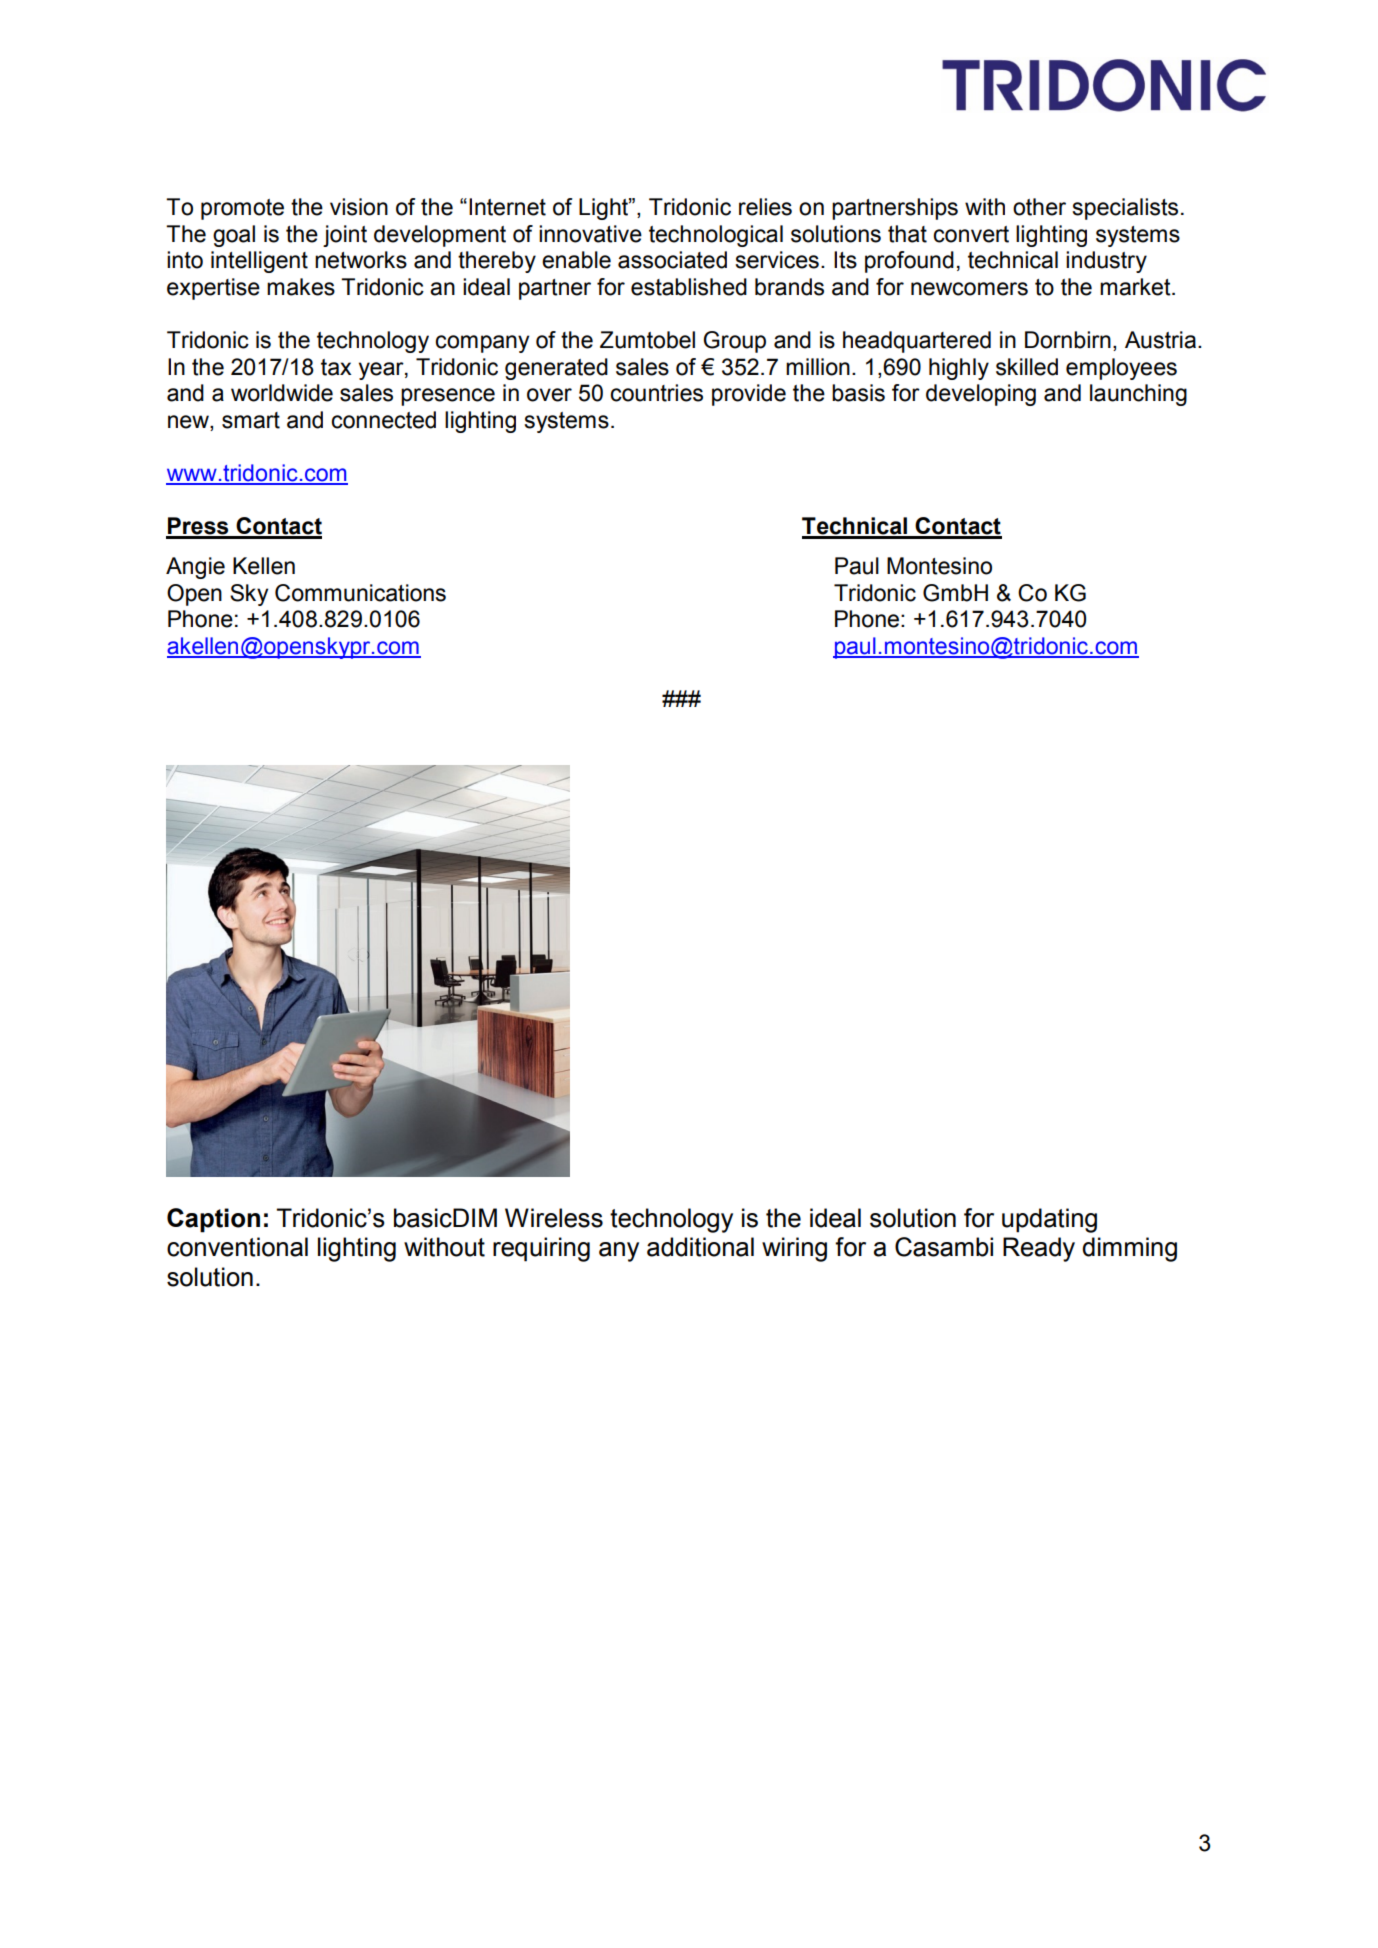  Describe the element at coordinates (1049, 1220) in the document. I see `updating` at that location.
